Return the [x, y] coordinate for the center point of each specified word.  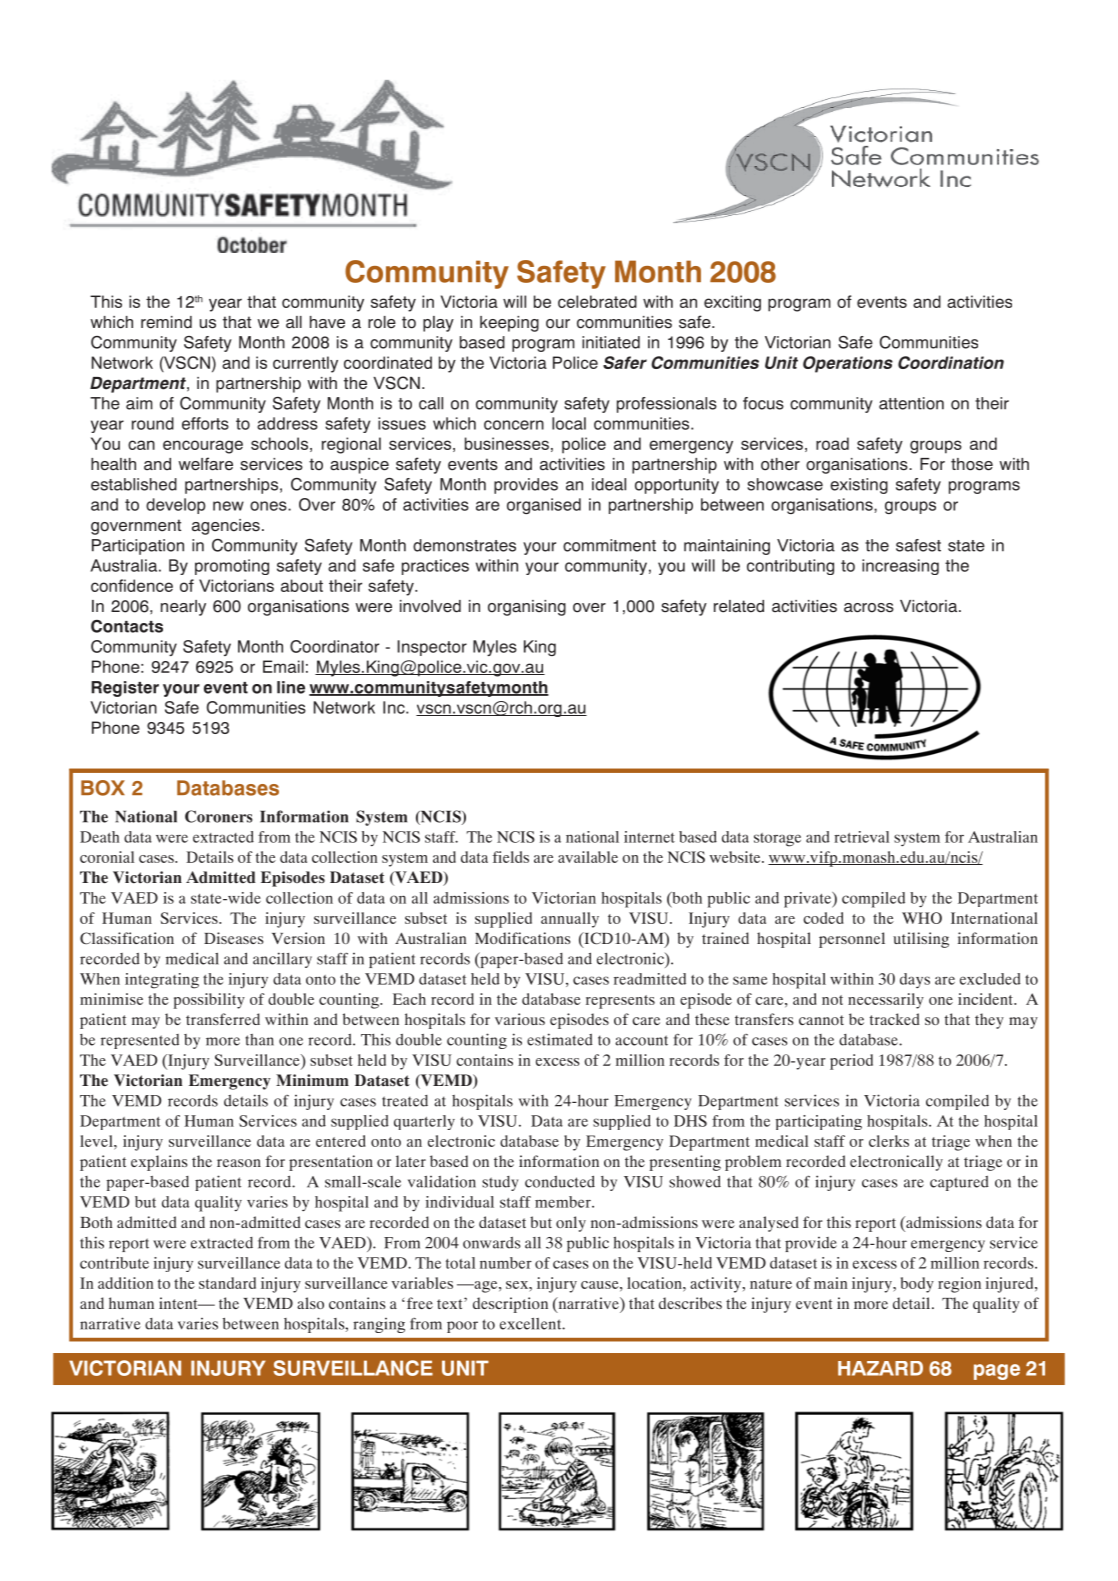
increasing [900, 567]
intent [179, 1303]
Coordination [951, 362]
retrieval [861, 837]
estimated [560, 1039]
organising [527, 608]
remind [166, 322]
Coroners [219, 816]
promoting [232, 567]
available [588, 857]
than [260, 1040]
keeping [509, 324]
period [851, 1062]
